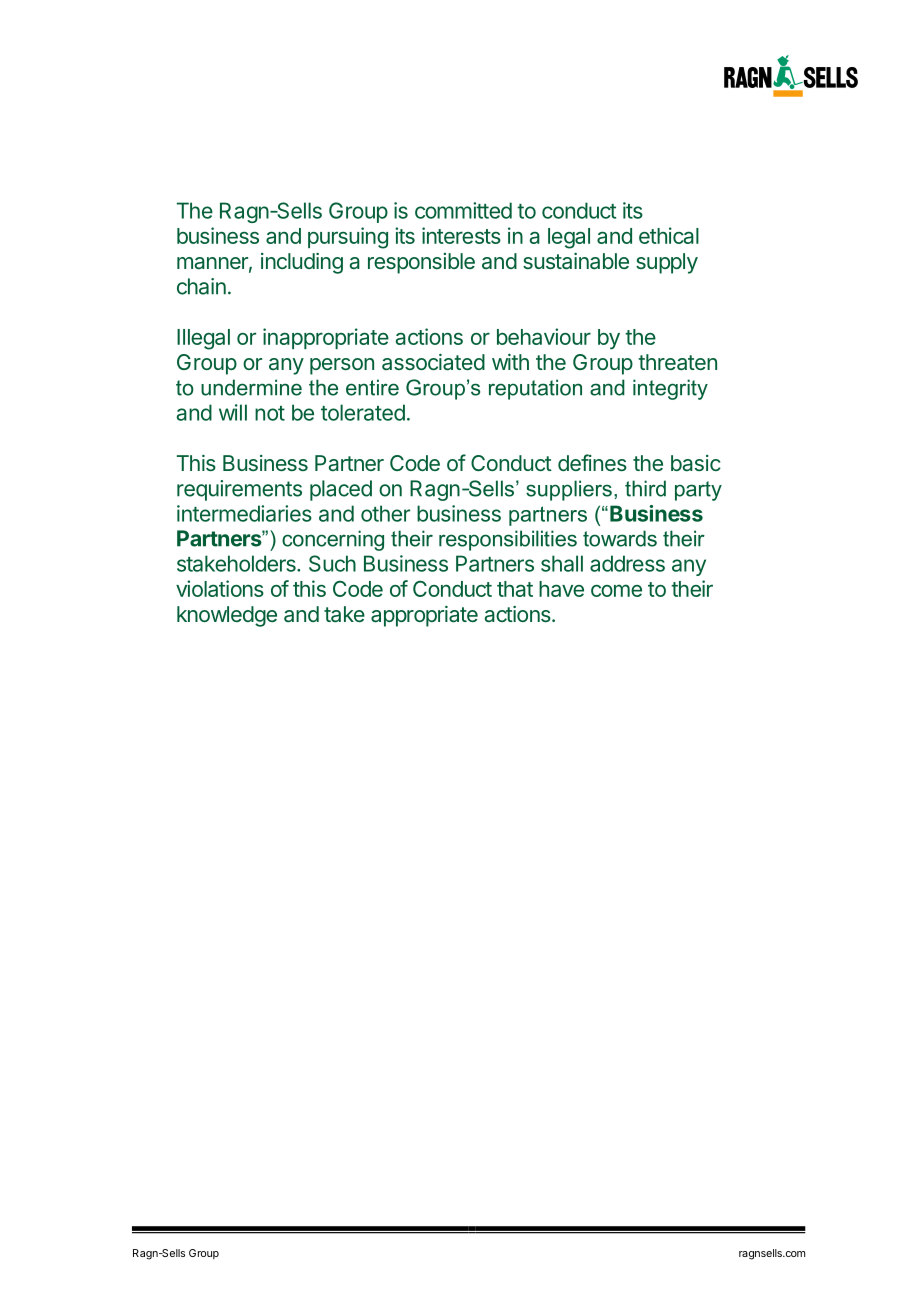 This image has height=1307, width=924. Describe the element at coordinates (348, 238) in the image. I see `pursuing` at that location.
